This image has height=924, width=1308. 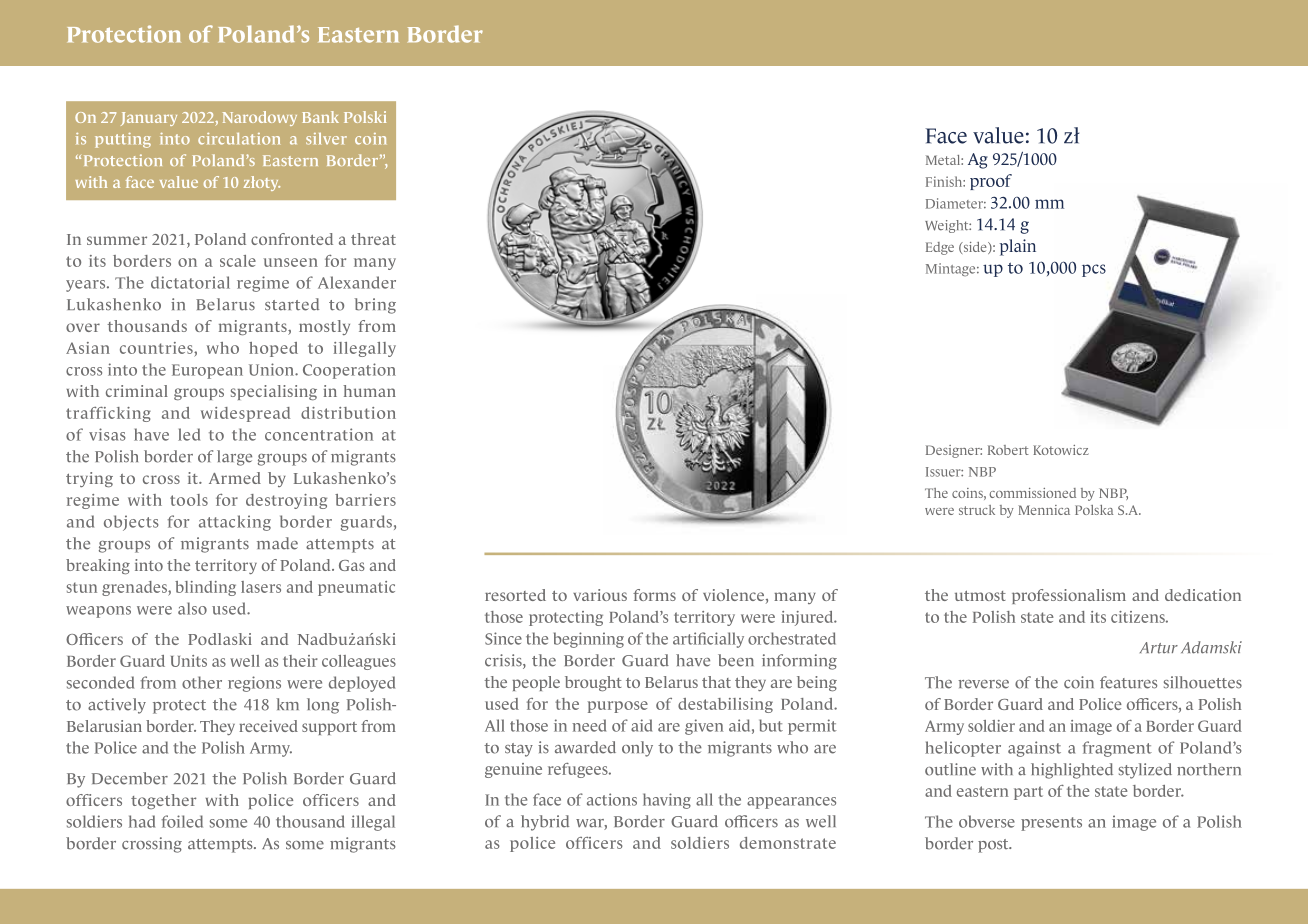 I want to click on barriers, so click(x=365, y=500).
